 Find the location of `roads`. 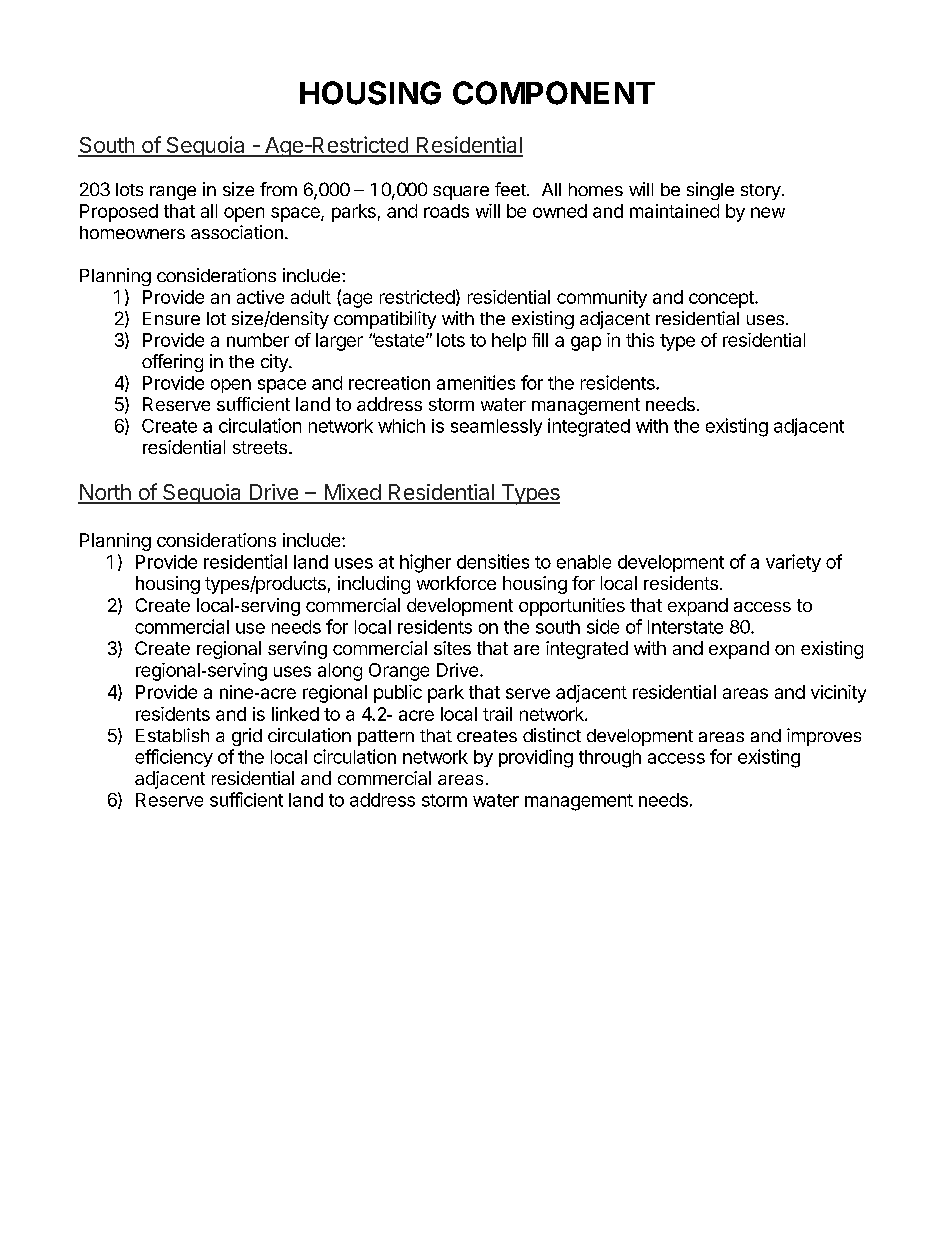

roads is located at coordinates (446, 211).
